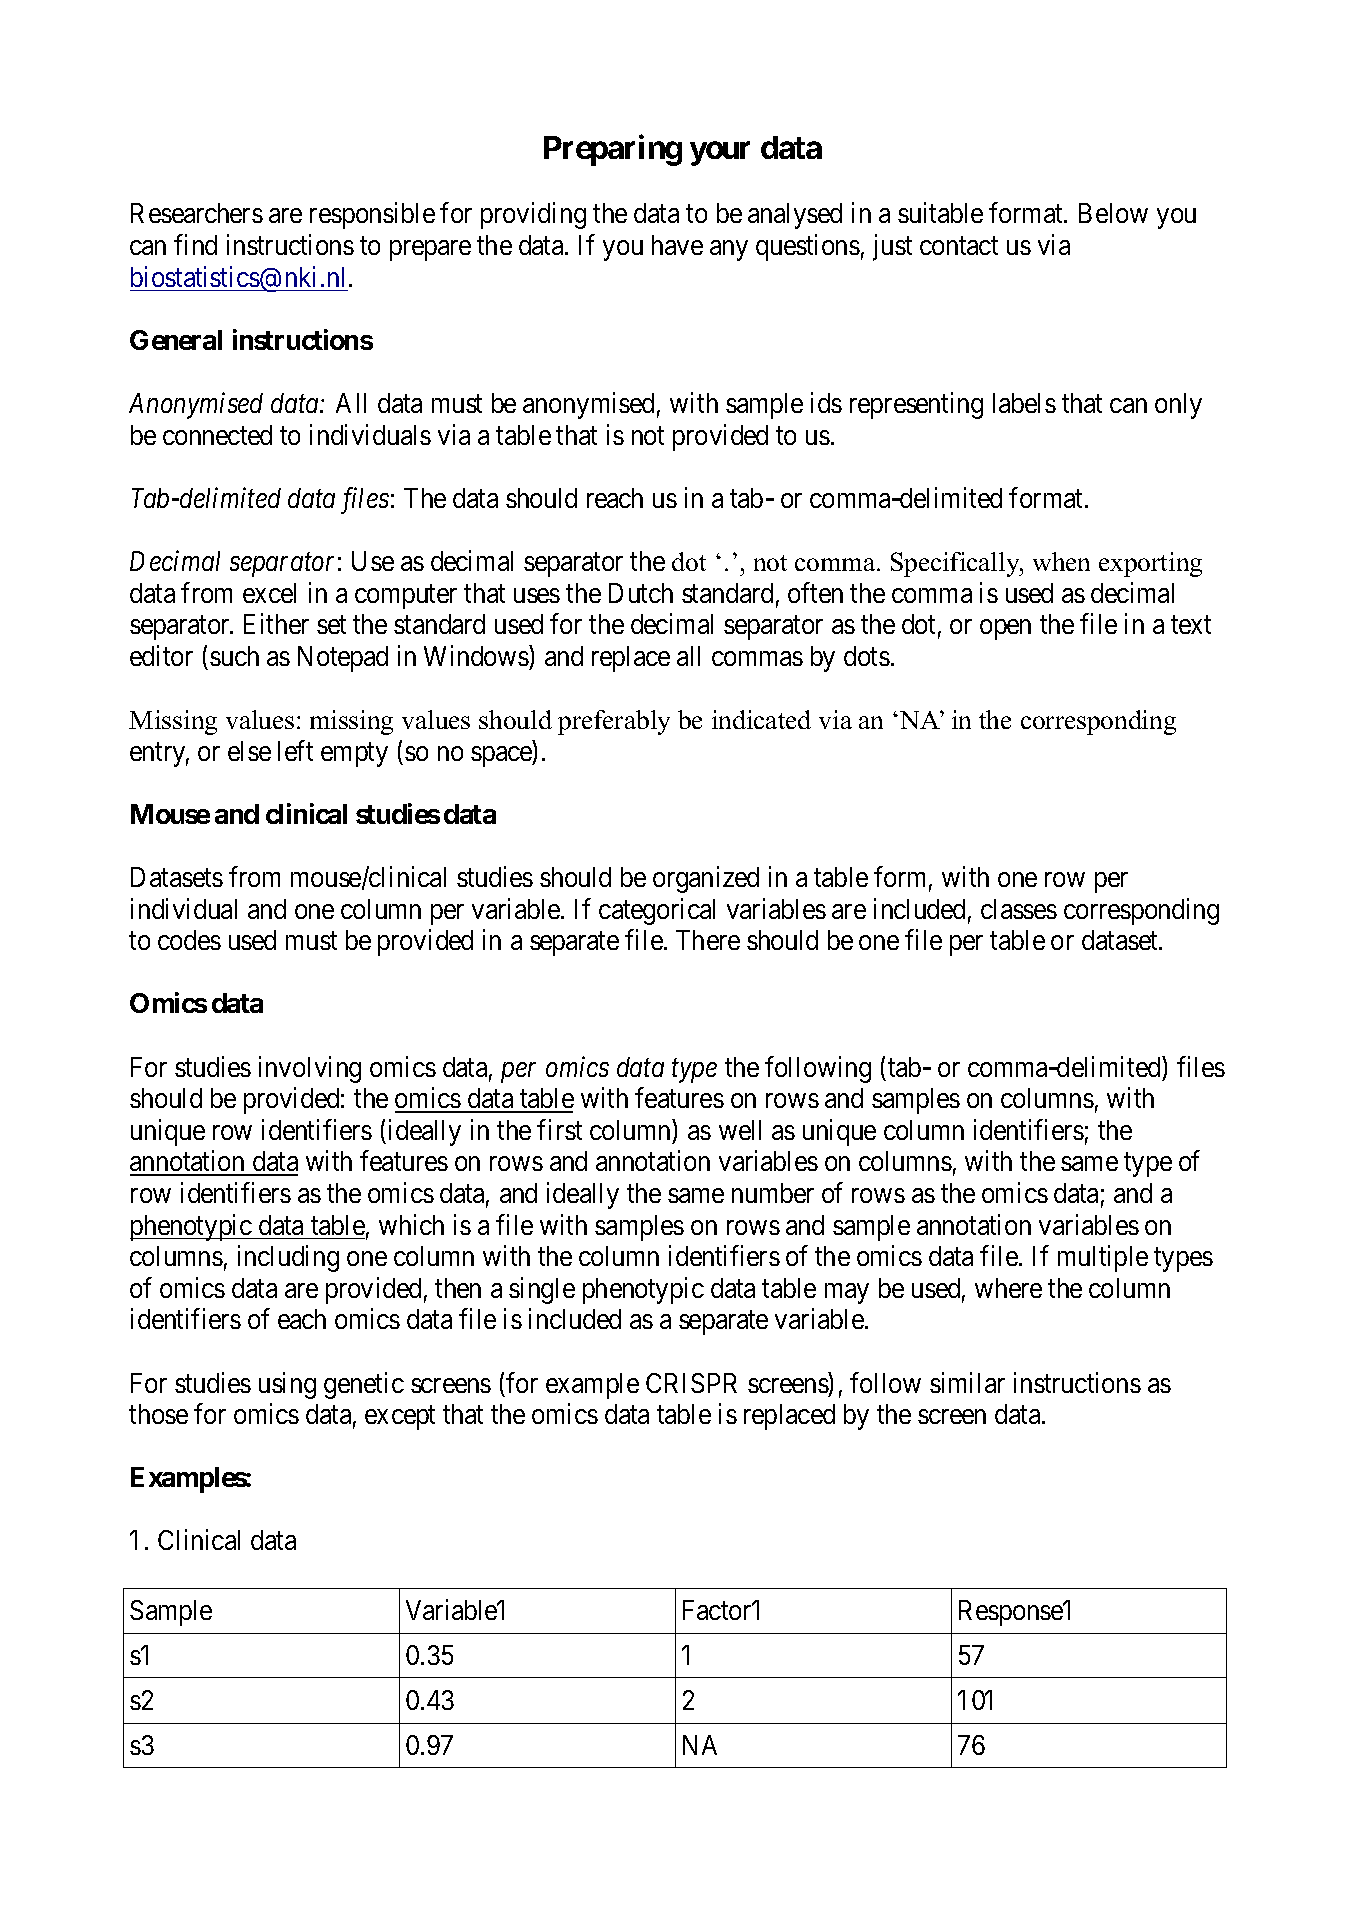 The width and height of the page is (1362, 1927). I want to click on CRISPR, so click(691, 1383).
